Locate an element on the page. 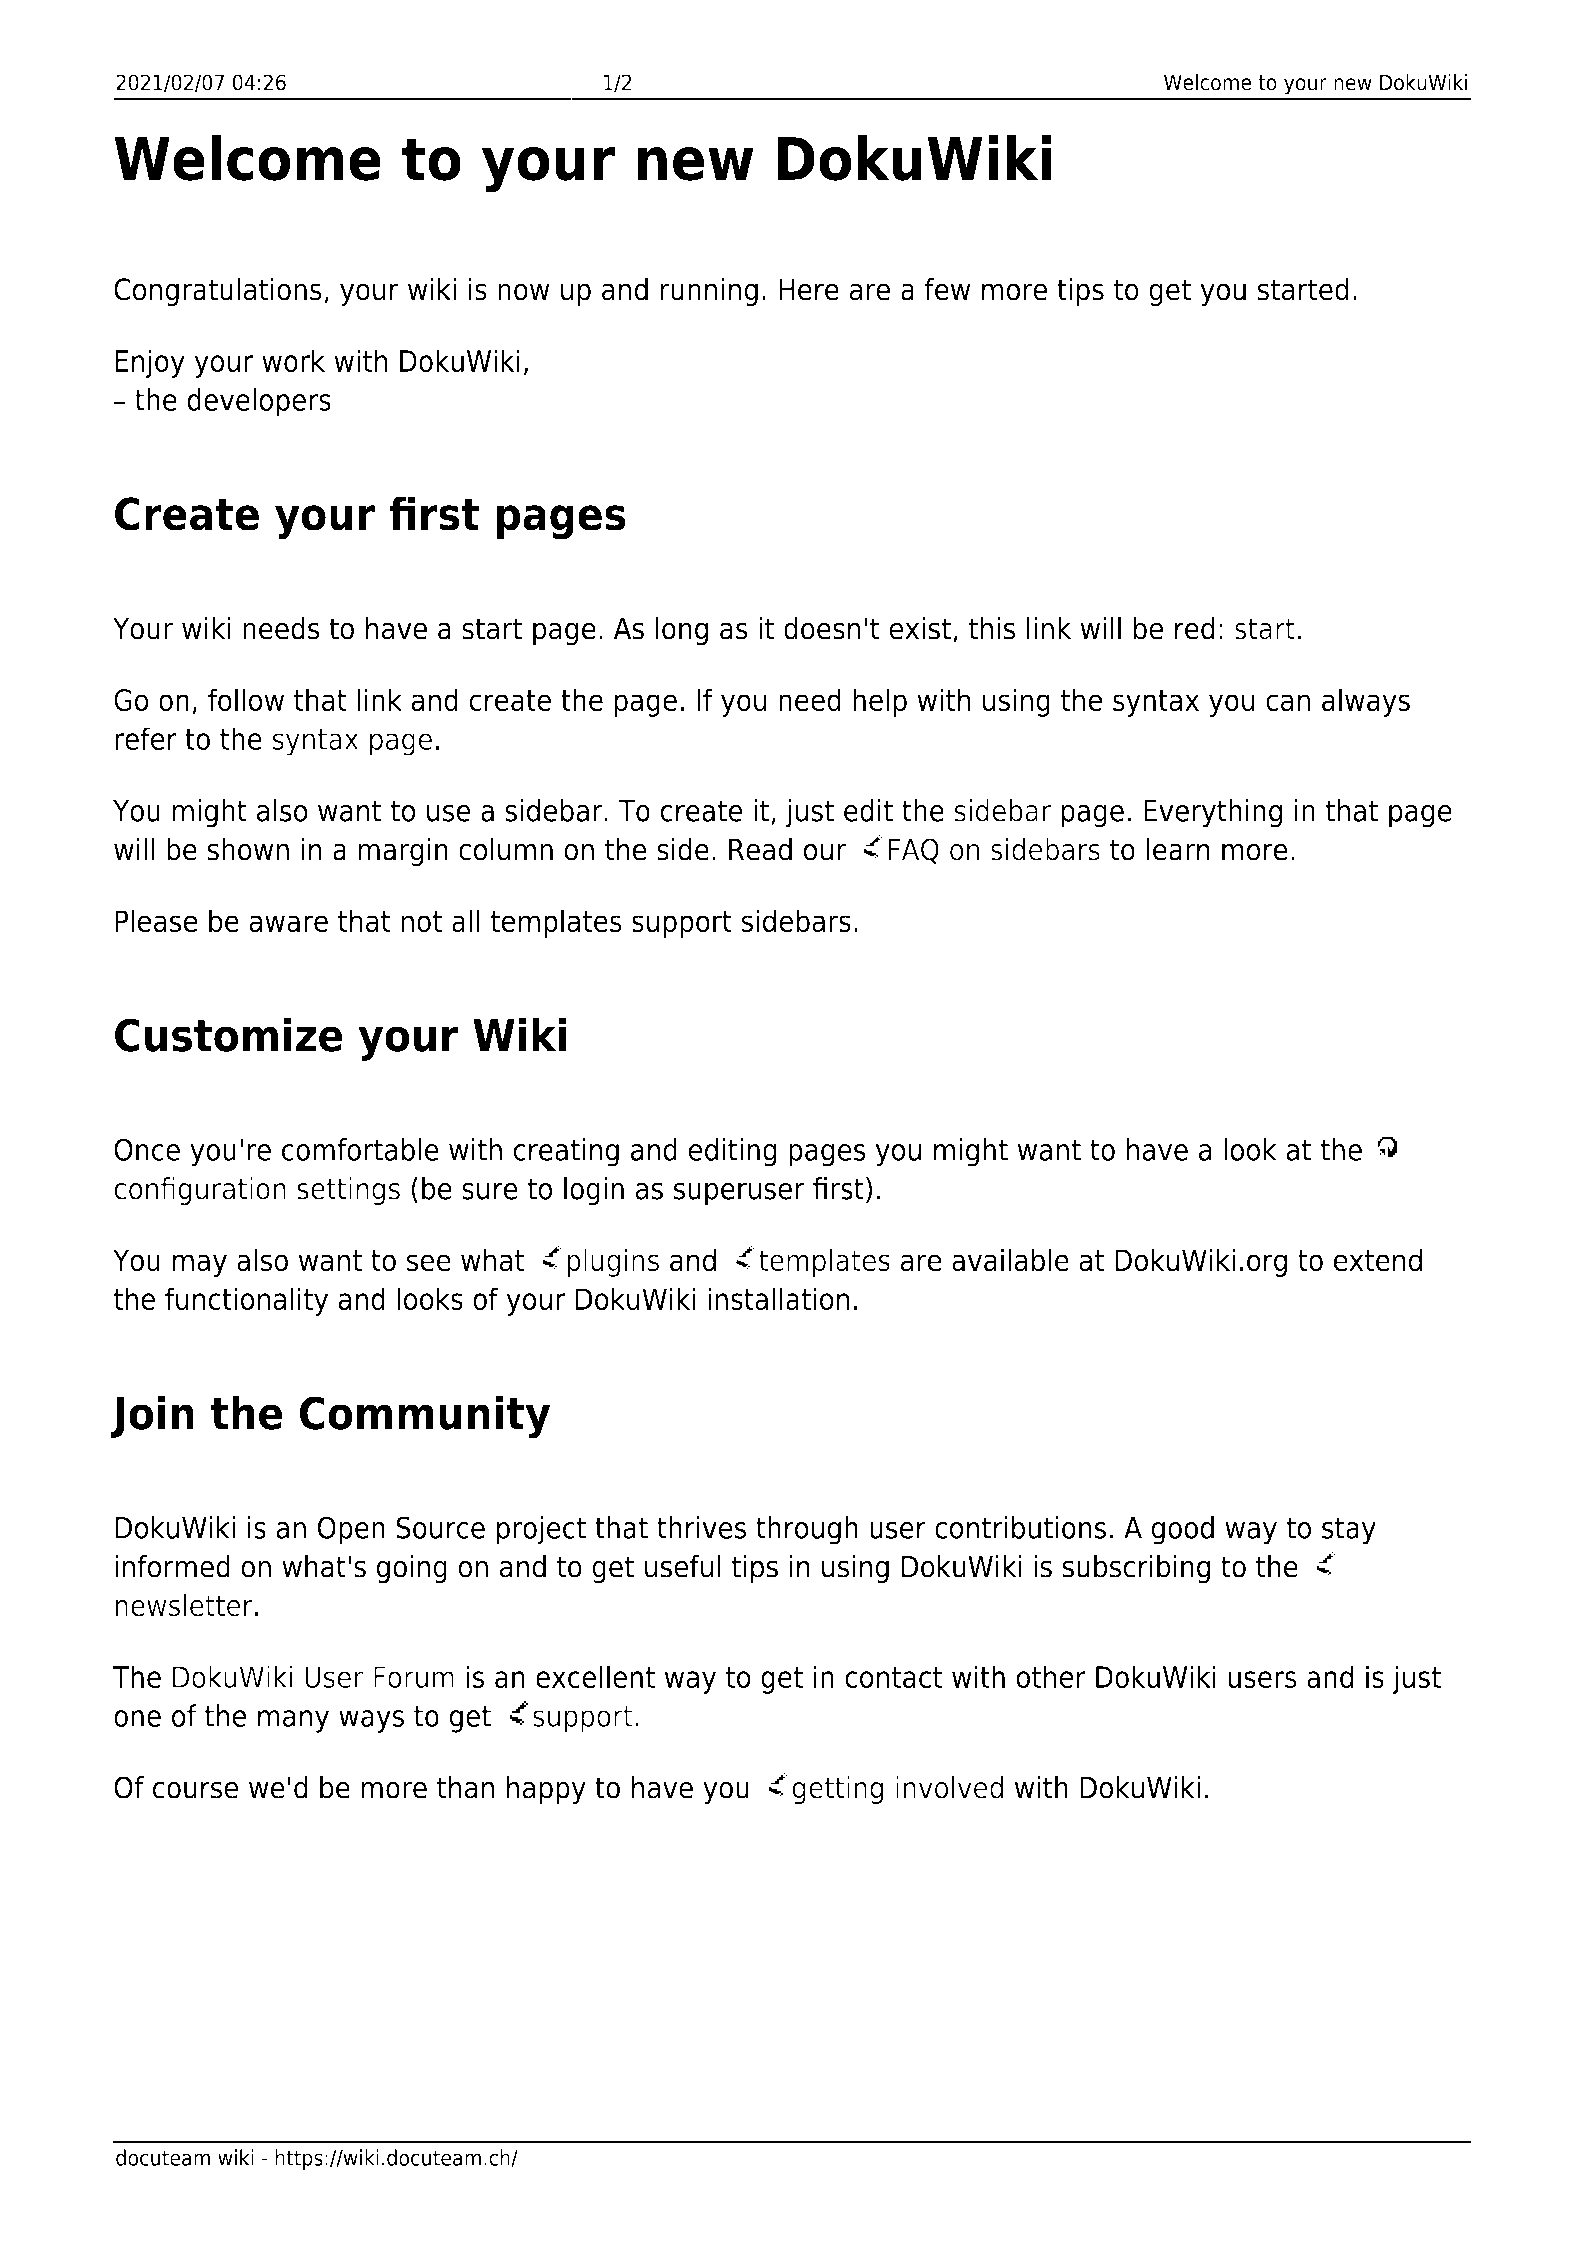 The height and width of the image is (2241, 1584). running is located at coordinates (709, 291).
